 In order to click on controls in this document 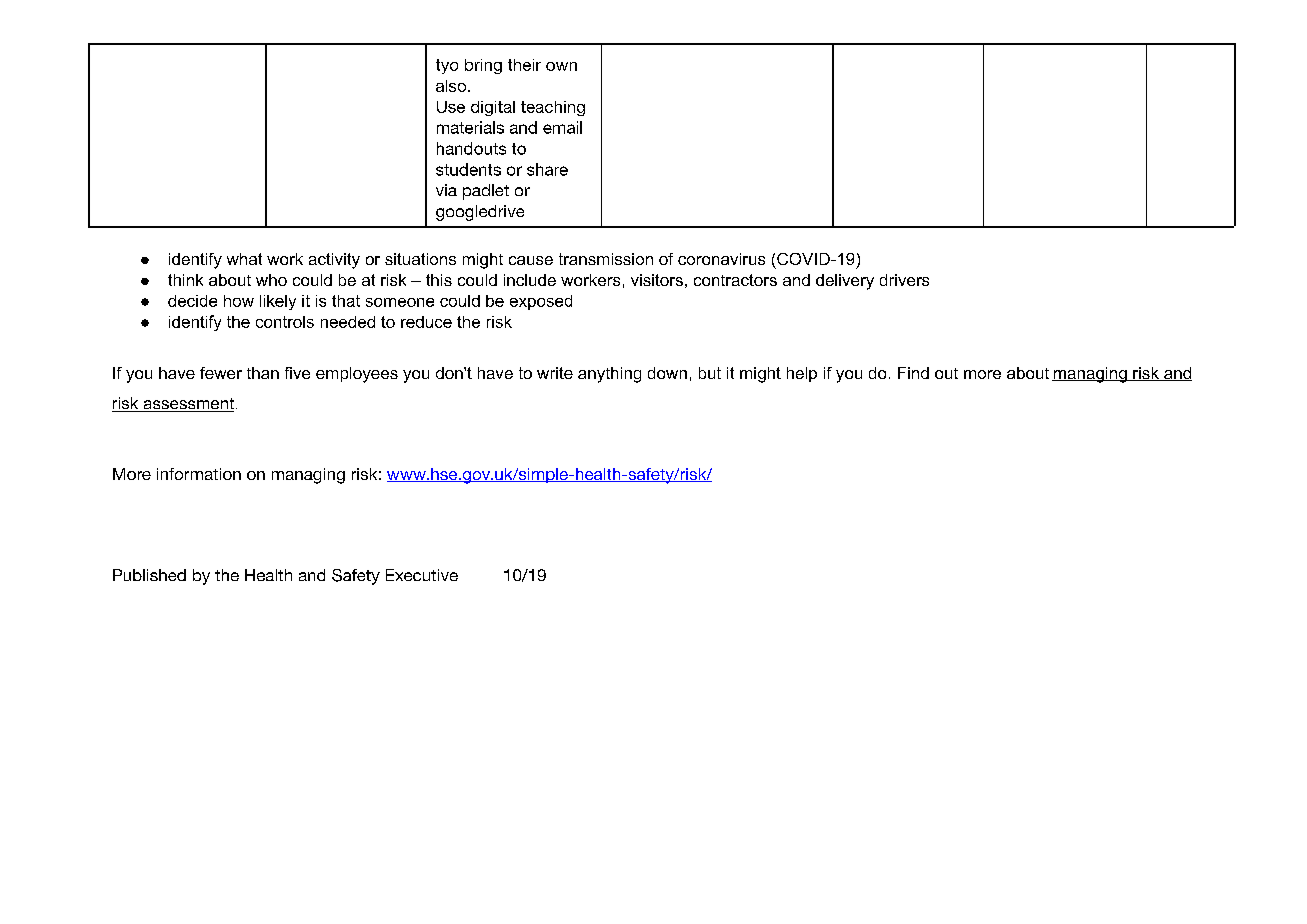, I will do `click(285, 322)`.
